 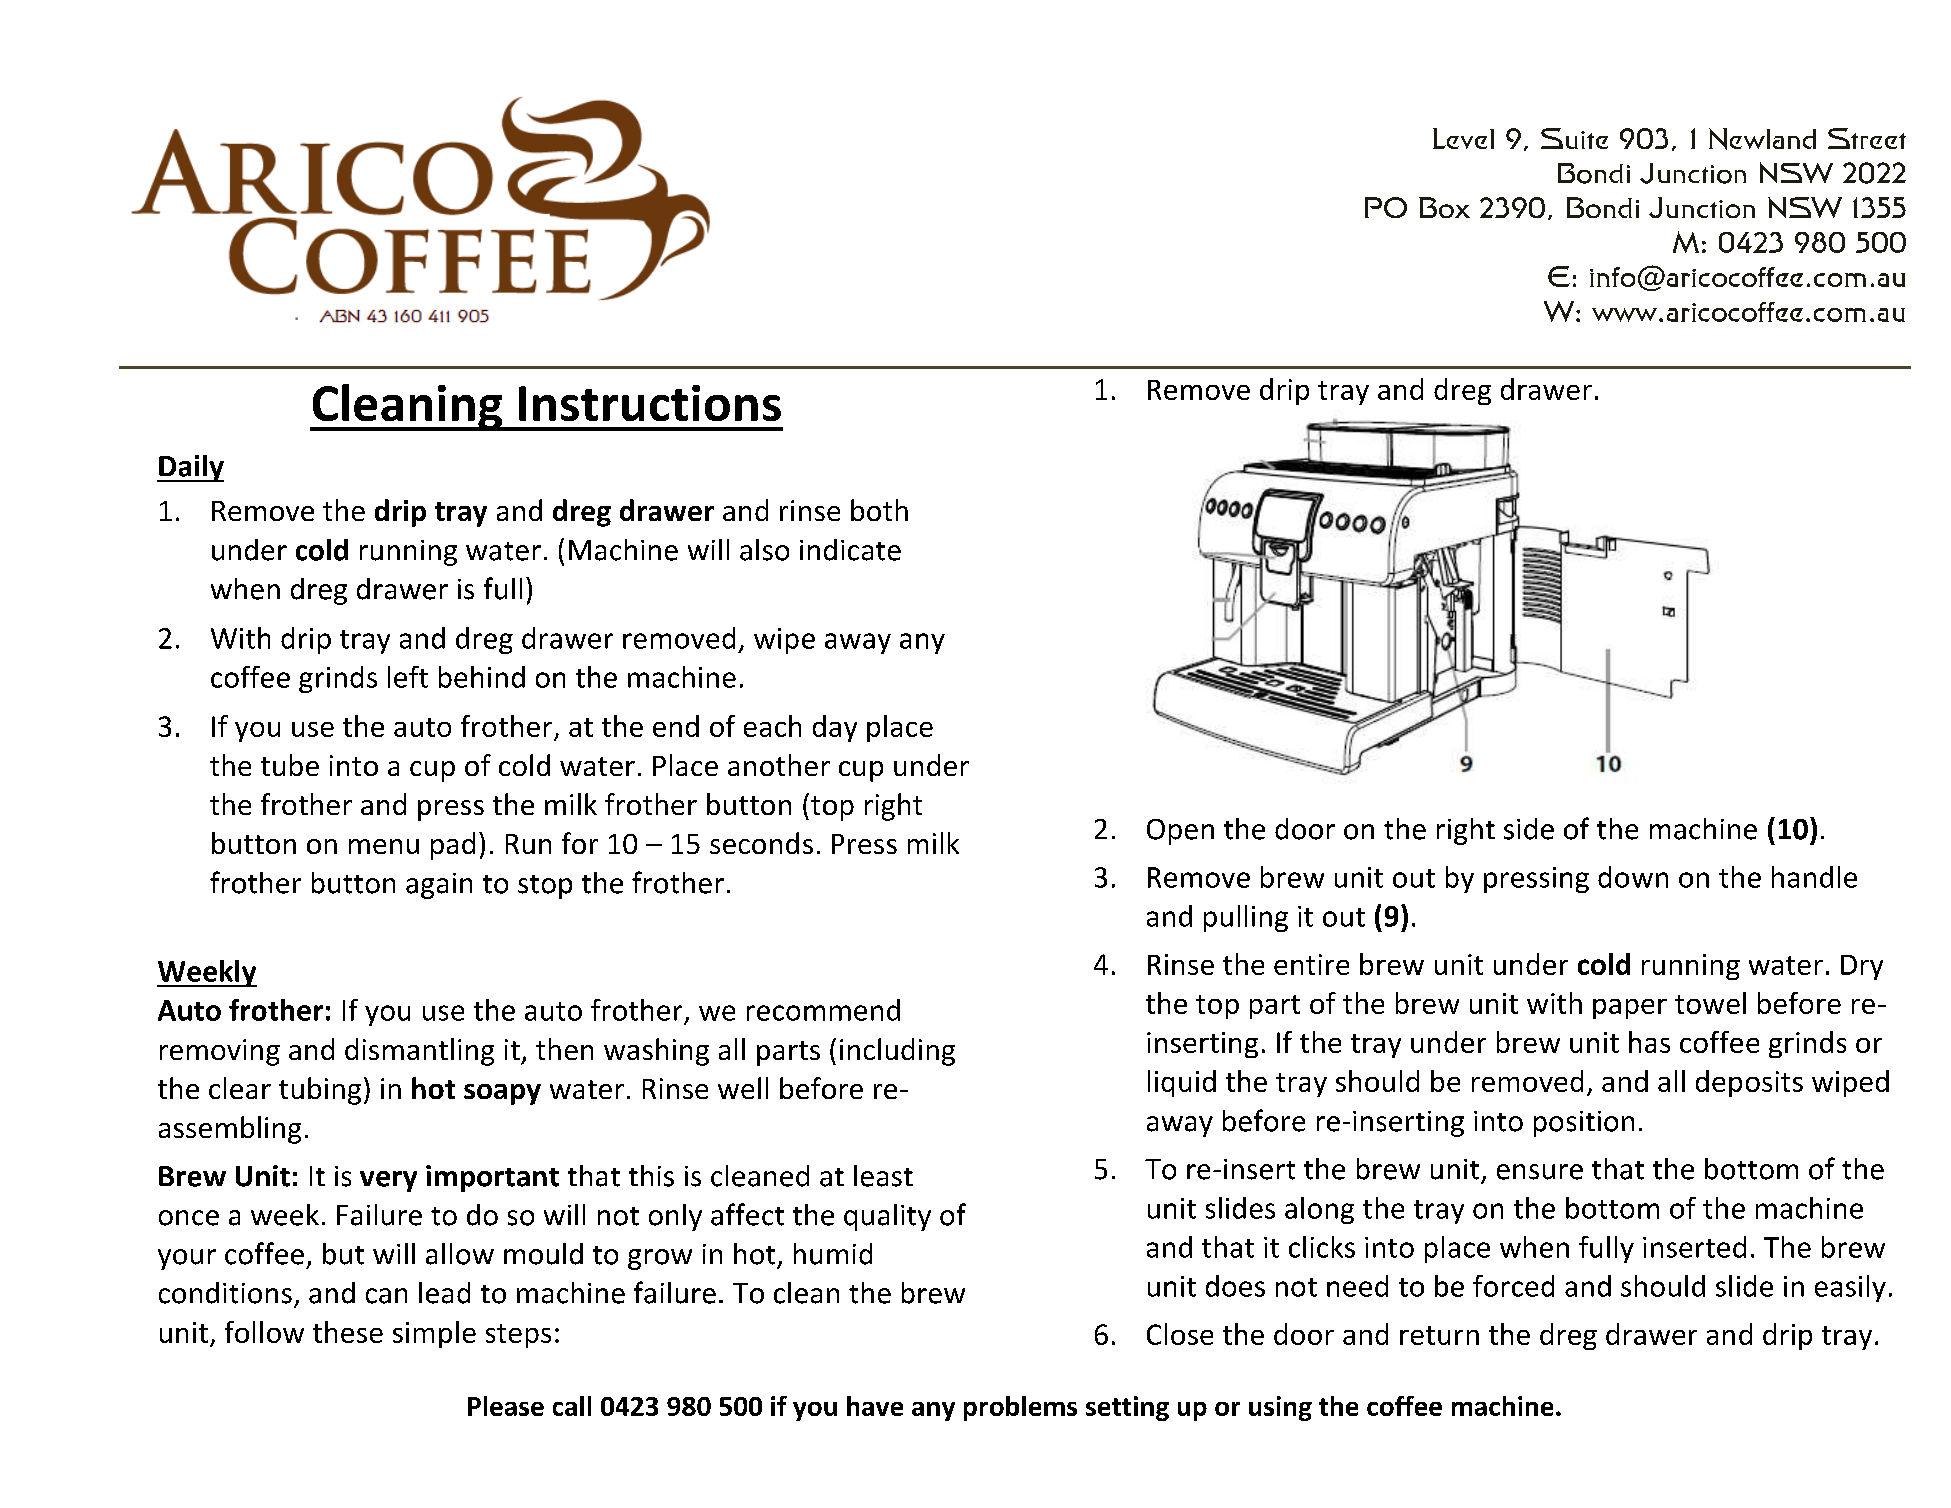 I want to click on dismantling, so click(x=419, y=1052).
